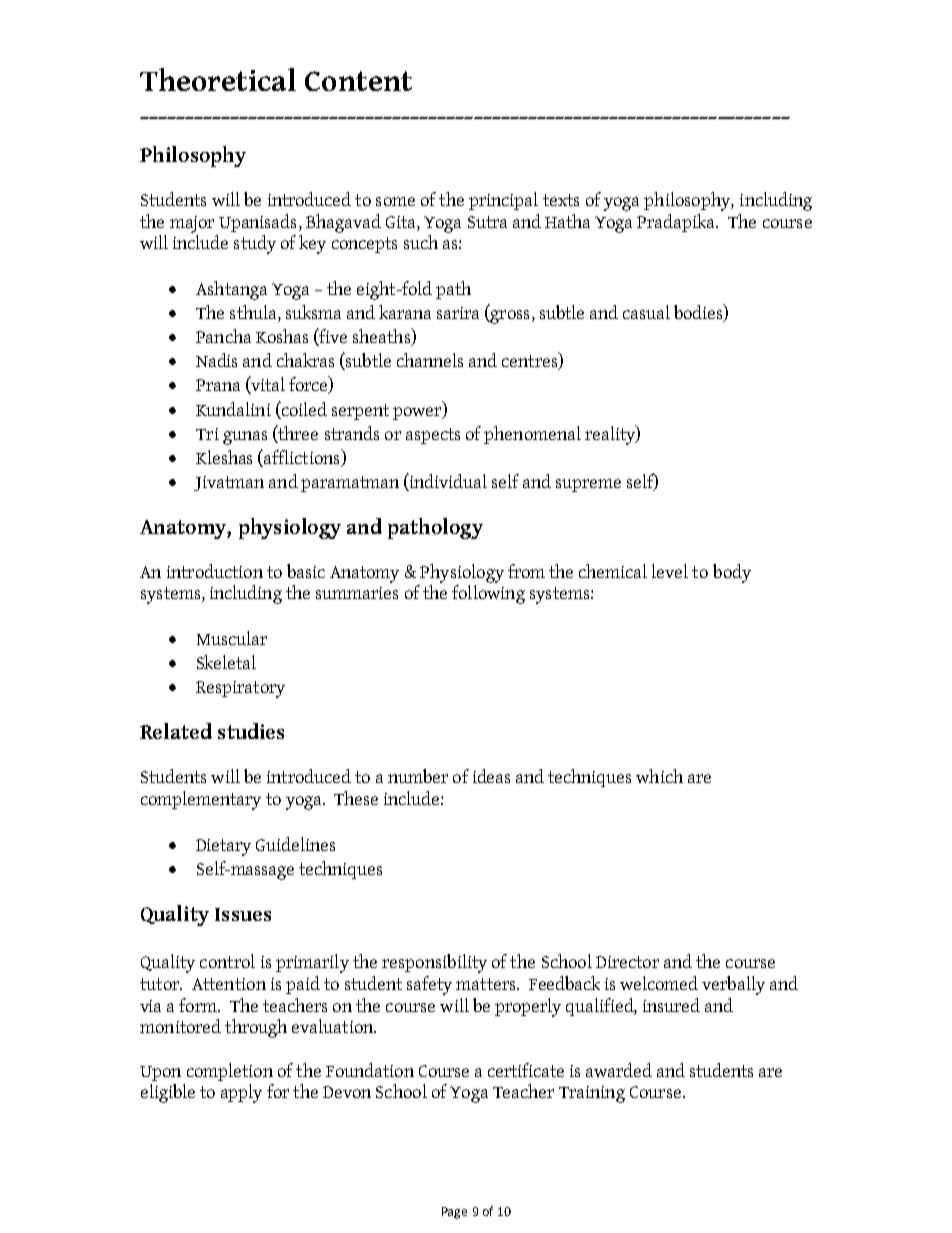  What do you see at coordinates (488, 594) in the image?
I see `following` at bounding box center [488, 594].
